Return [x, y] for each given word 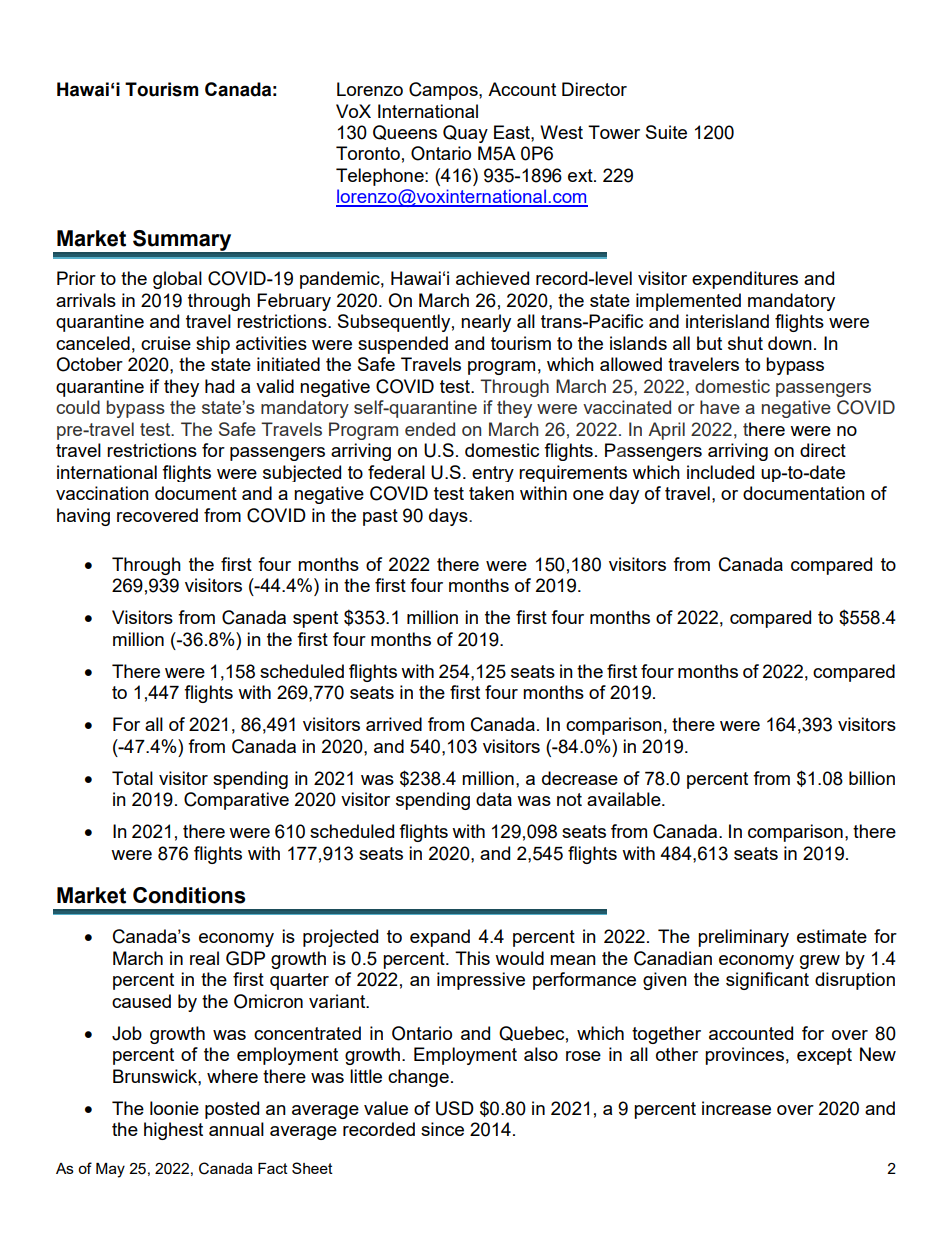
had [219, 386]
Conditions [189, 895]
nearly [486, 323]
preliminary [743, 938]
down [790, 343]
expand [440, 938]
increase [736, 1108]
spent [315, 619]
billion [872, 778]
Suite [666, 132]
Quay [465, 134]
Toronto [368, 153]
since [442, 1129]
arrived [394, 724]
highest [173, 1131]
